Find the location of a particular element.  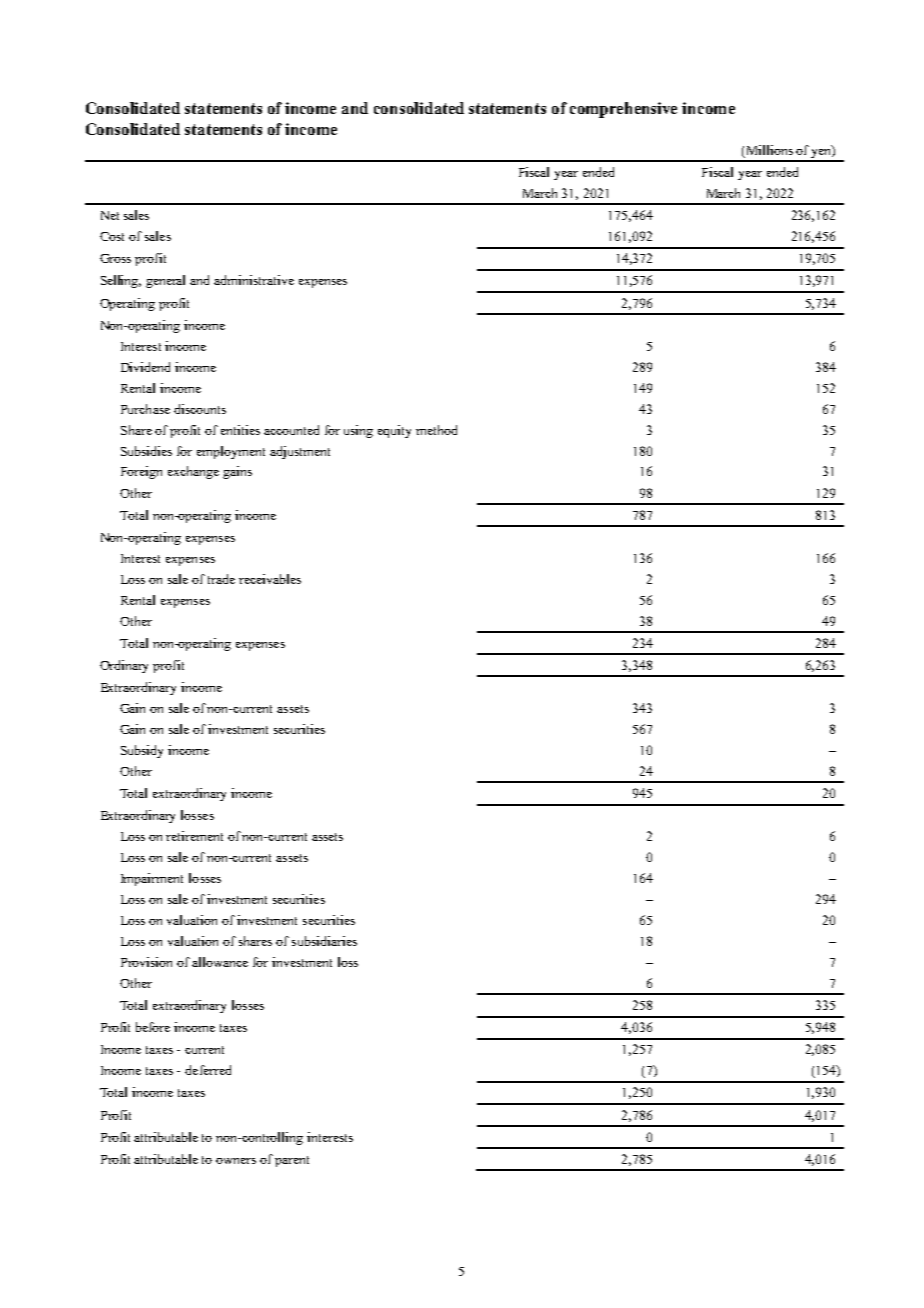

receivables is located at coordinates (270, 579).
